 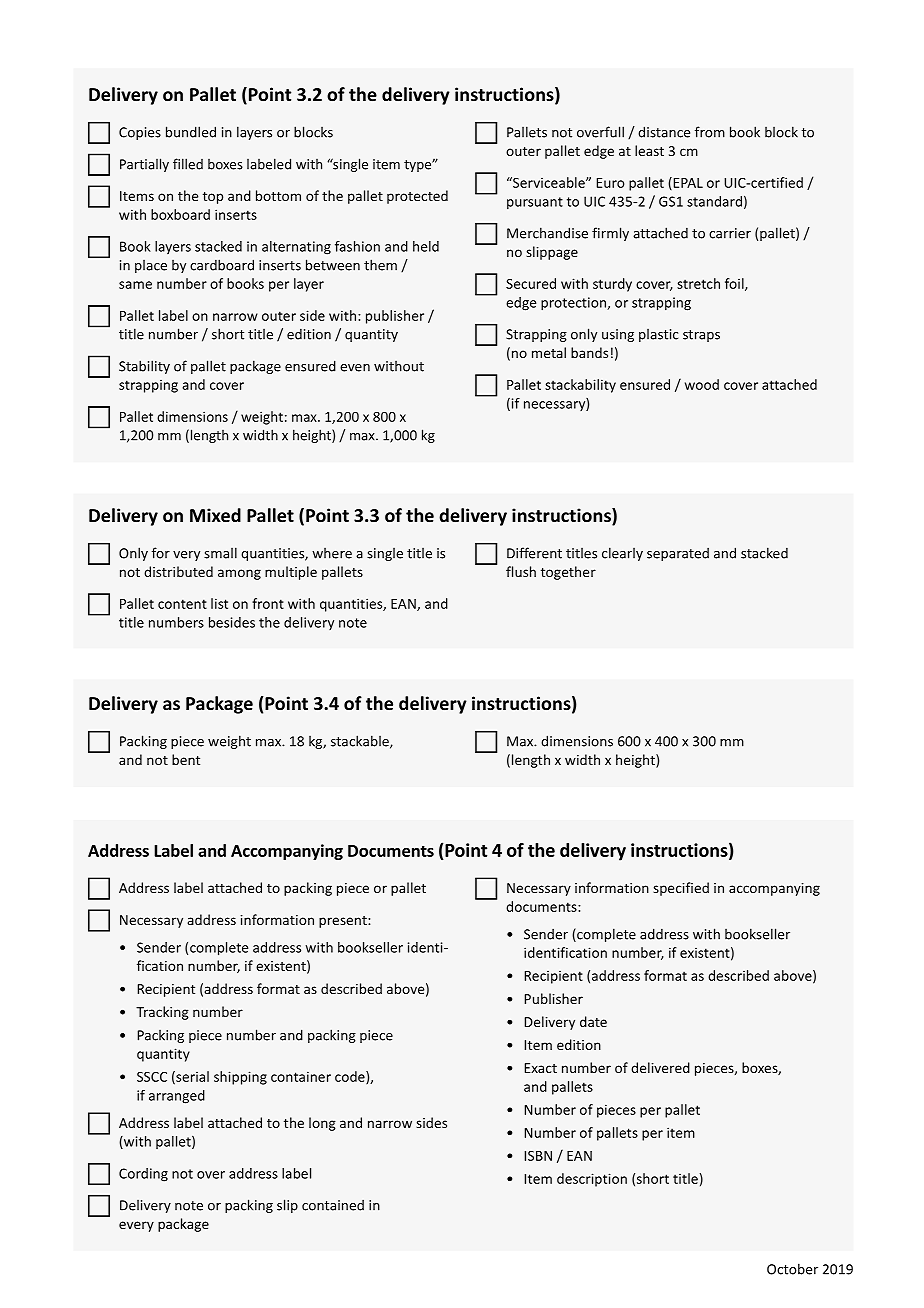 I want to click on separated, so click(x=678, y=554).
